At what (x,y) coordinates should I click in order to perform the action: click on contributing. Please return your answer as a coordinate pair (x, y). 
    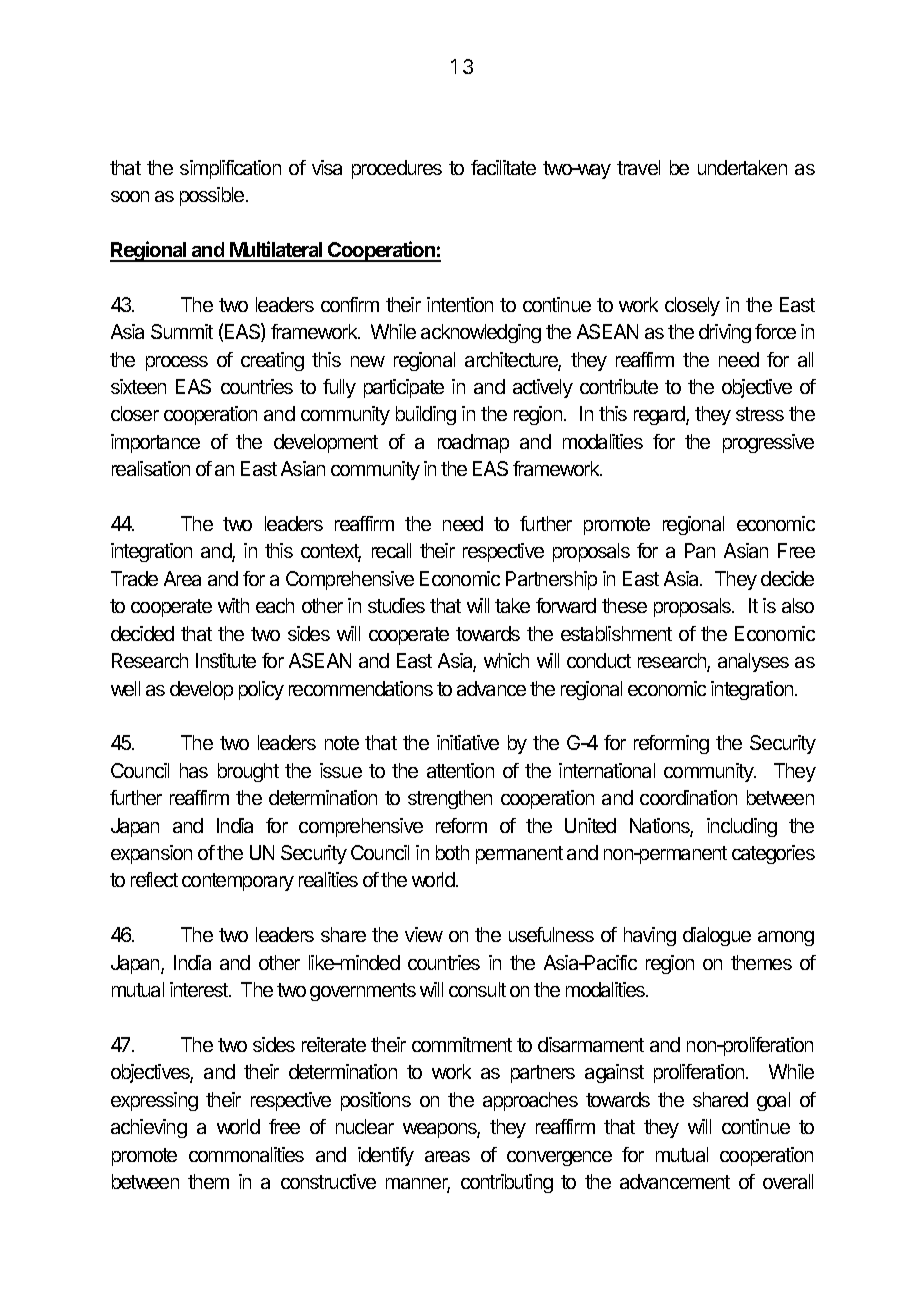
    Looking at the image, I should click on (507, 1183).
